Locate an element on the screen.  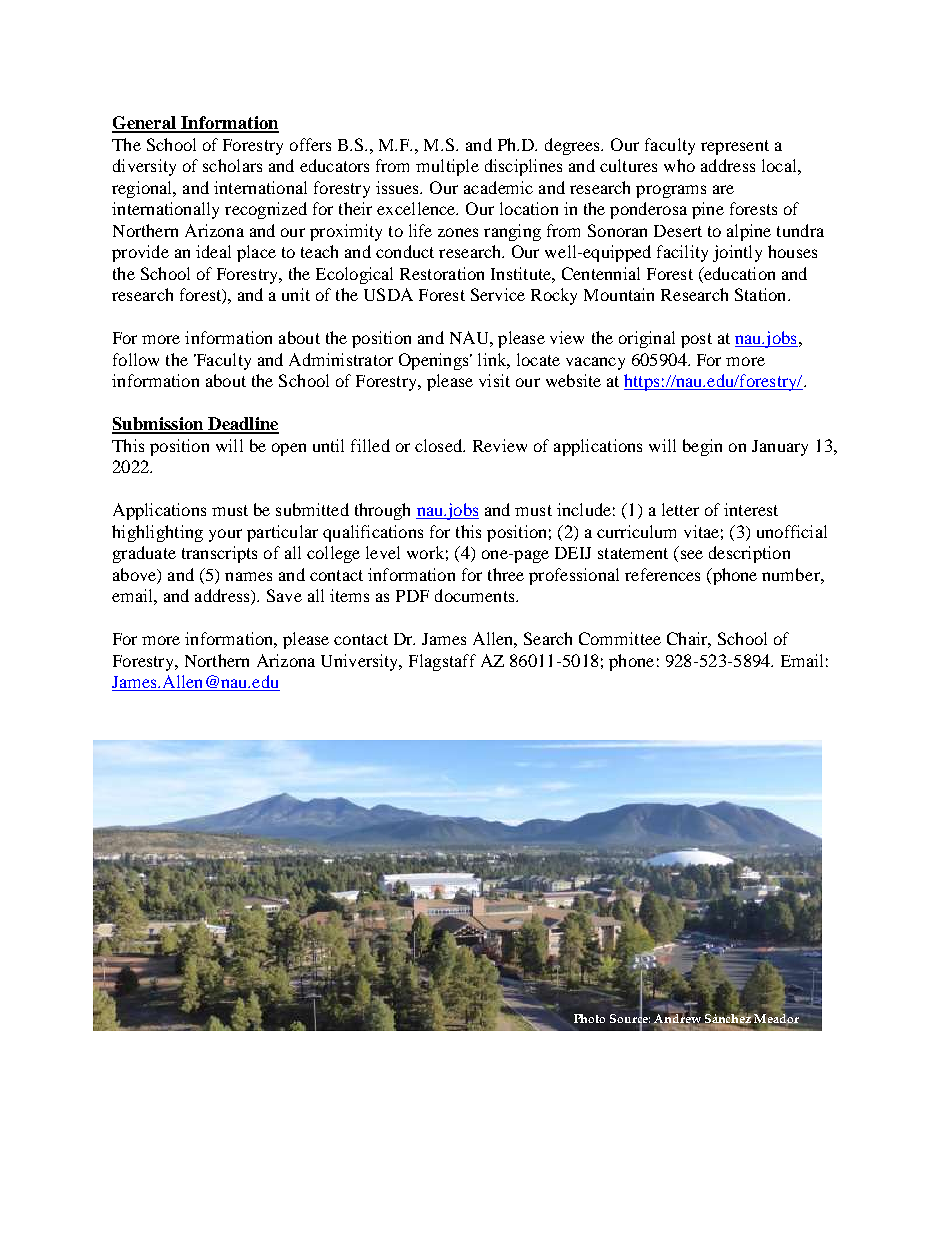
closed is located at coordinates (440, 445).
